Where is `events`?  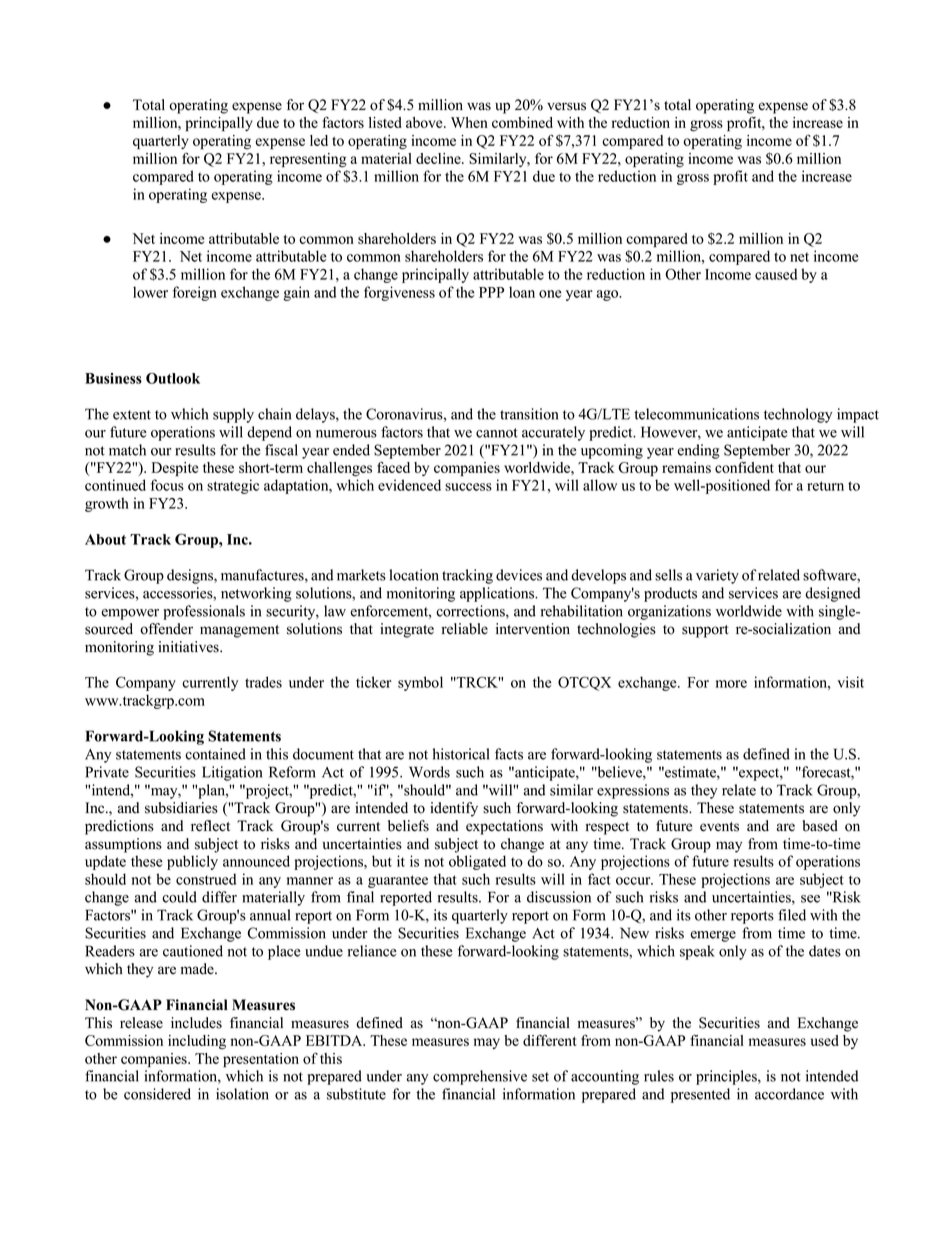 events is located at coordinates (719, 827).
